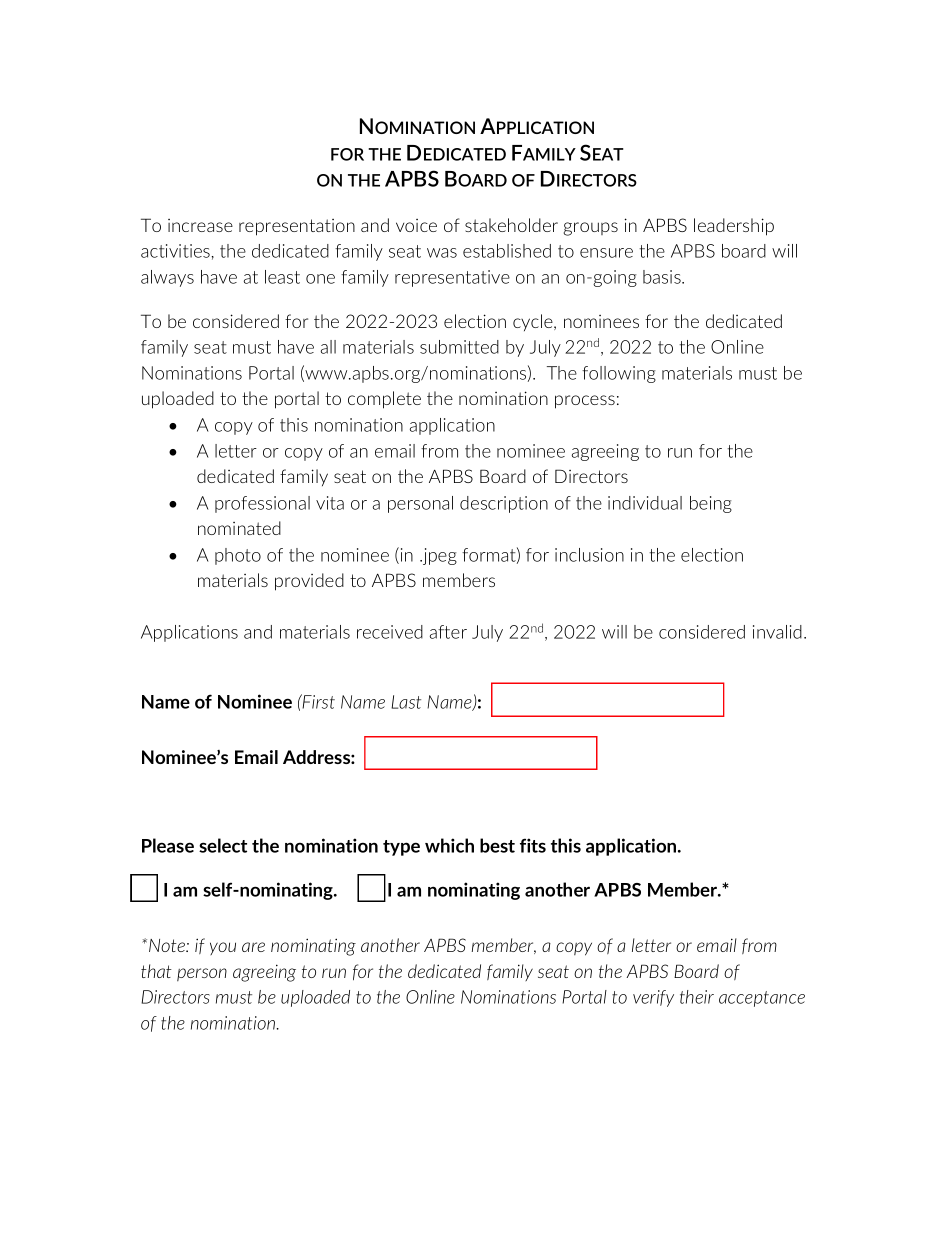 The image size is (952, 1233). I want to click on professional, so click(262, 504).
